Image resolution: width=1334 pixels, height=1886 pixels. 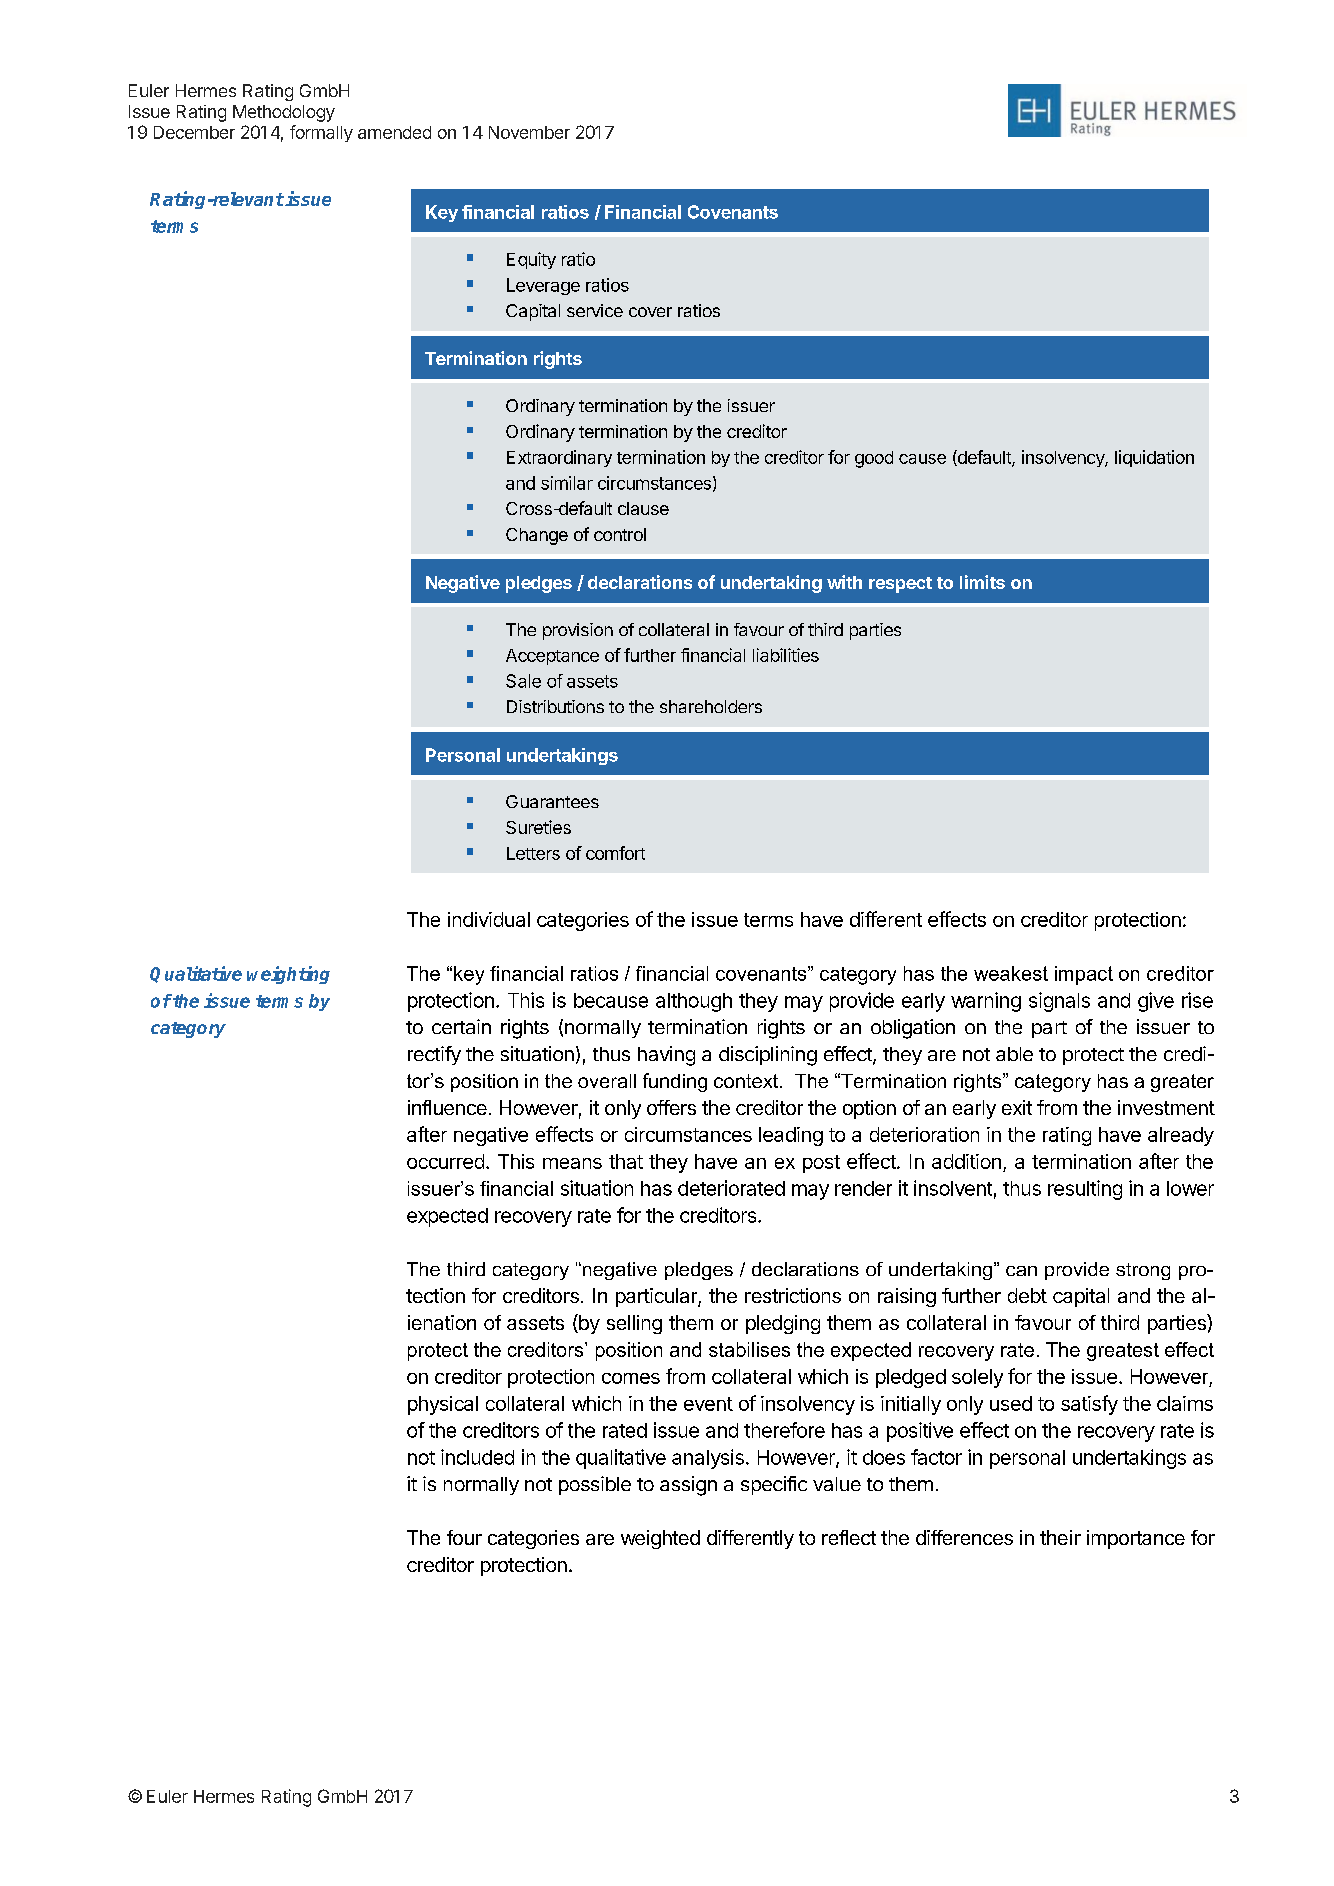 What do you see at coordinates (1060, 1537) in the screenshot?
I see `their` at bounding box center [1060, 1537].
